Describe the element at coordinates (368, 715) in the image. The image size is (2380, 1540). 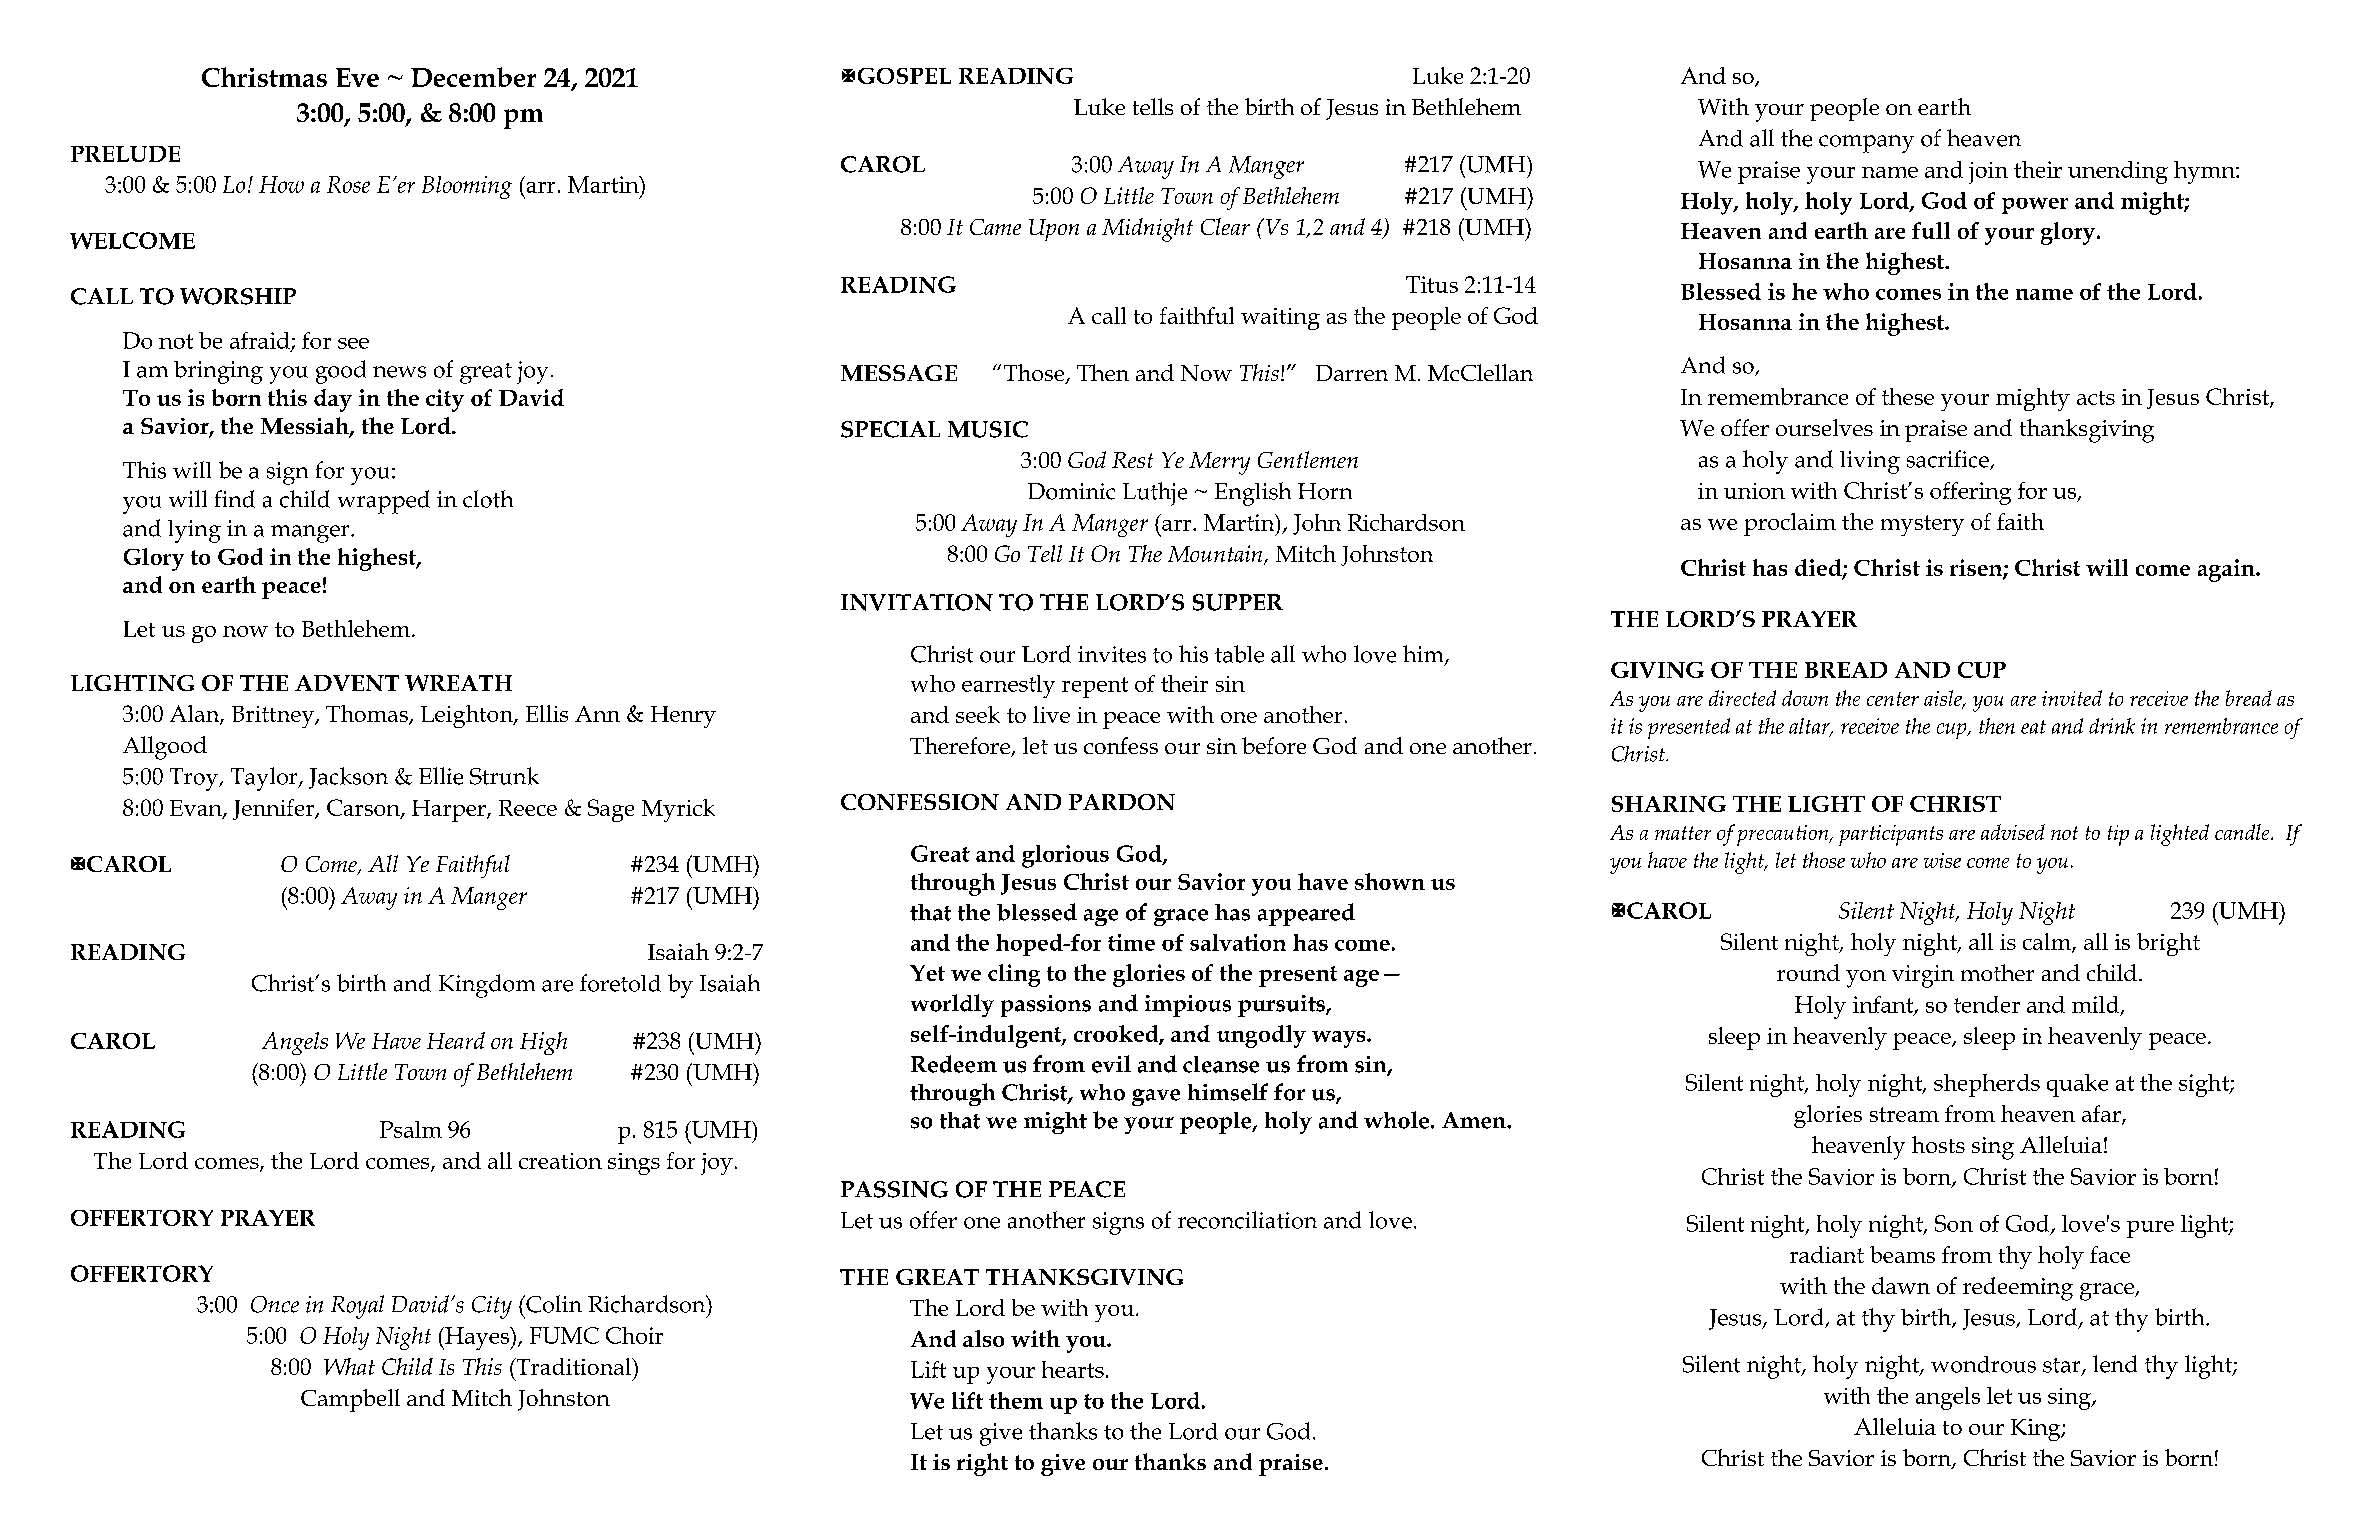
I see `Thomas` at that location.
